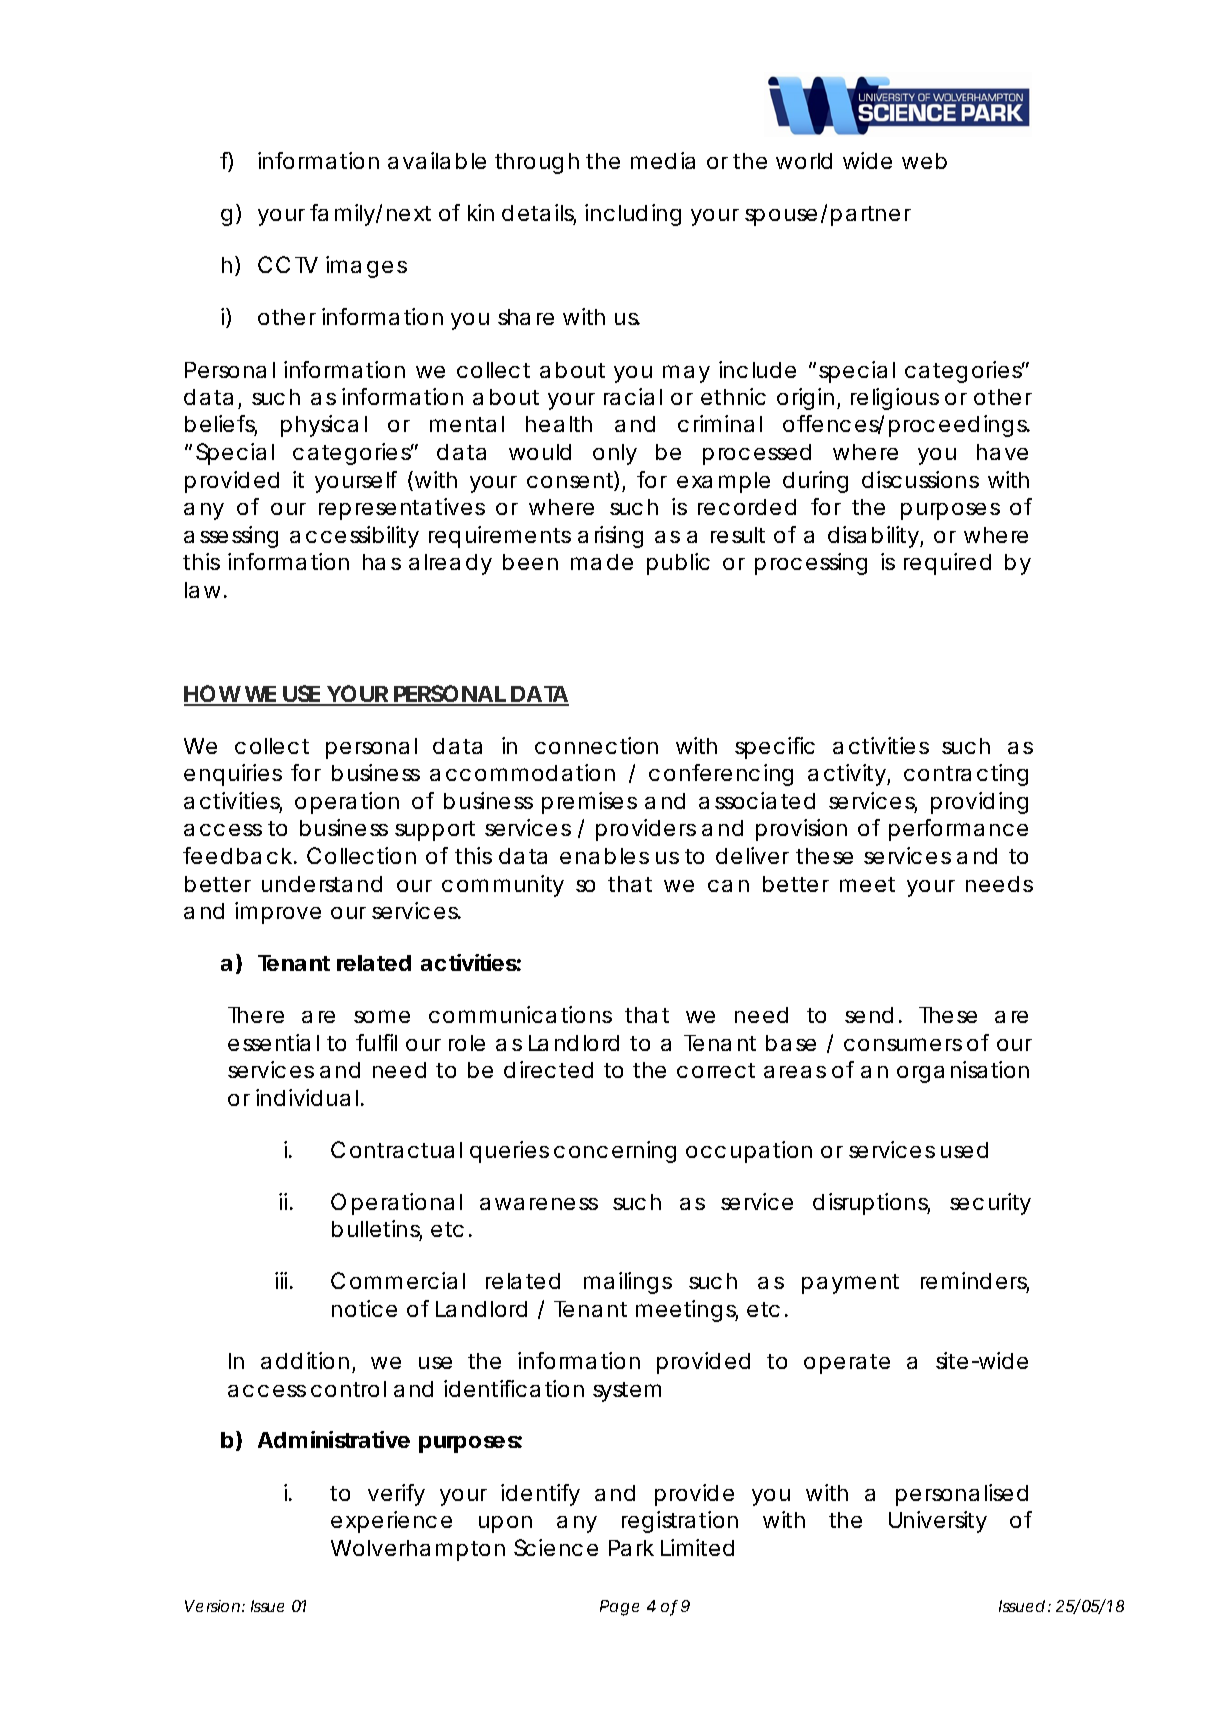 The width and height of the page is (1215, 1717). Describe the element at coordinates (307, 1097) in the page. I see `individual` at that location.
